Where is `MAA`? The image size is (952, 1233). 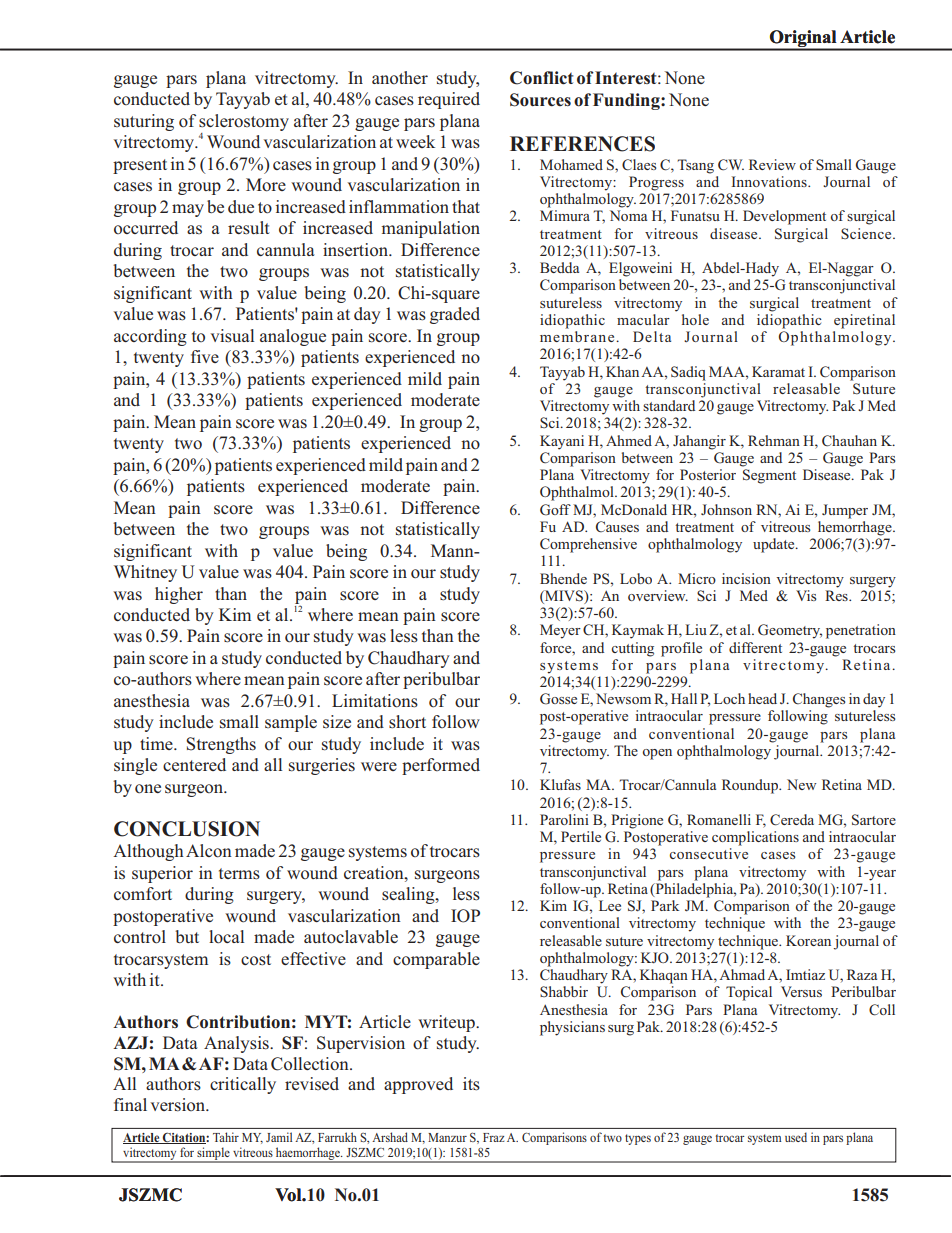 MAA is located at coordinates (728, 371).
